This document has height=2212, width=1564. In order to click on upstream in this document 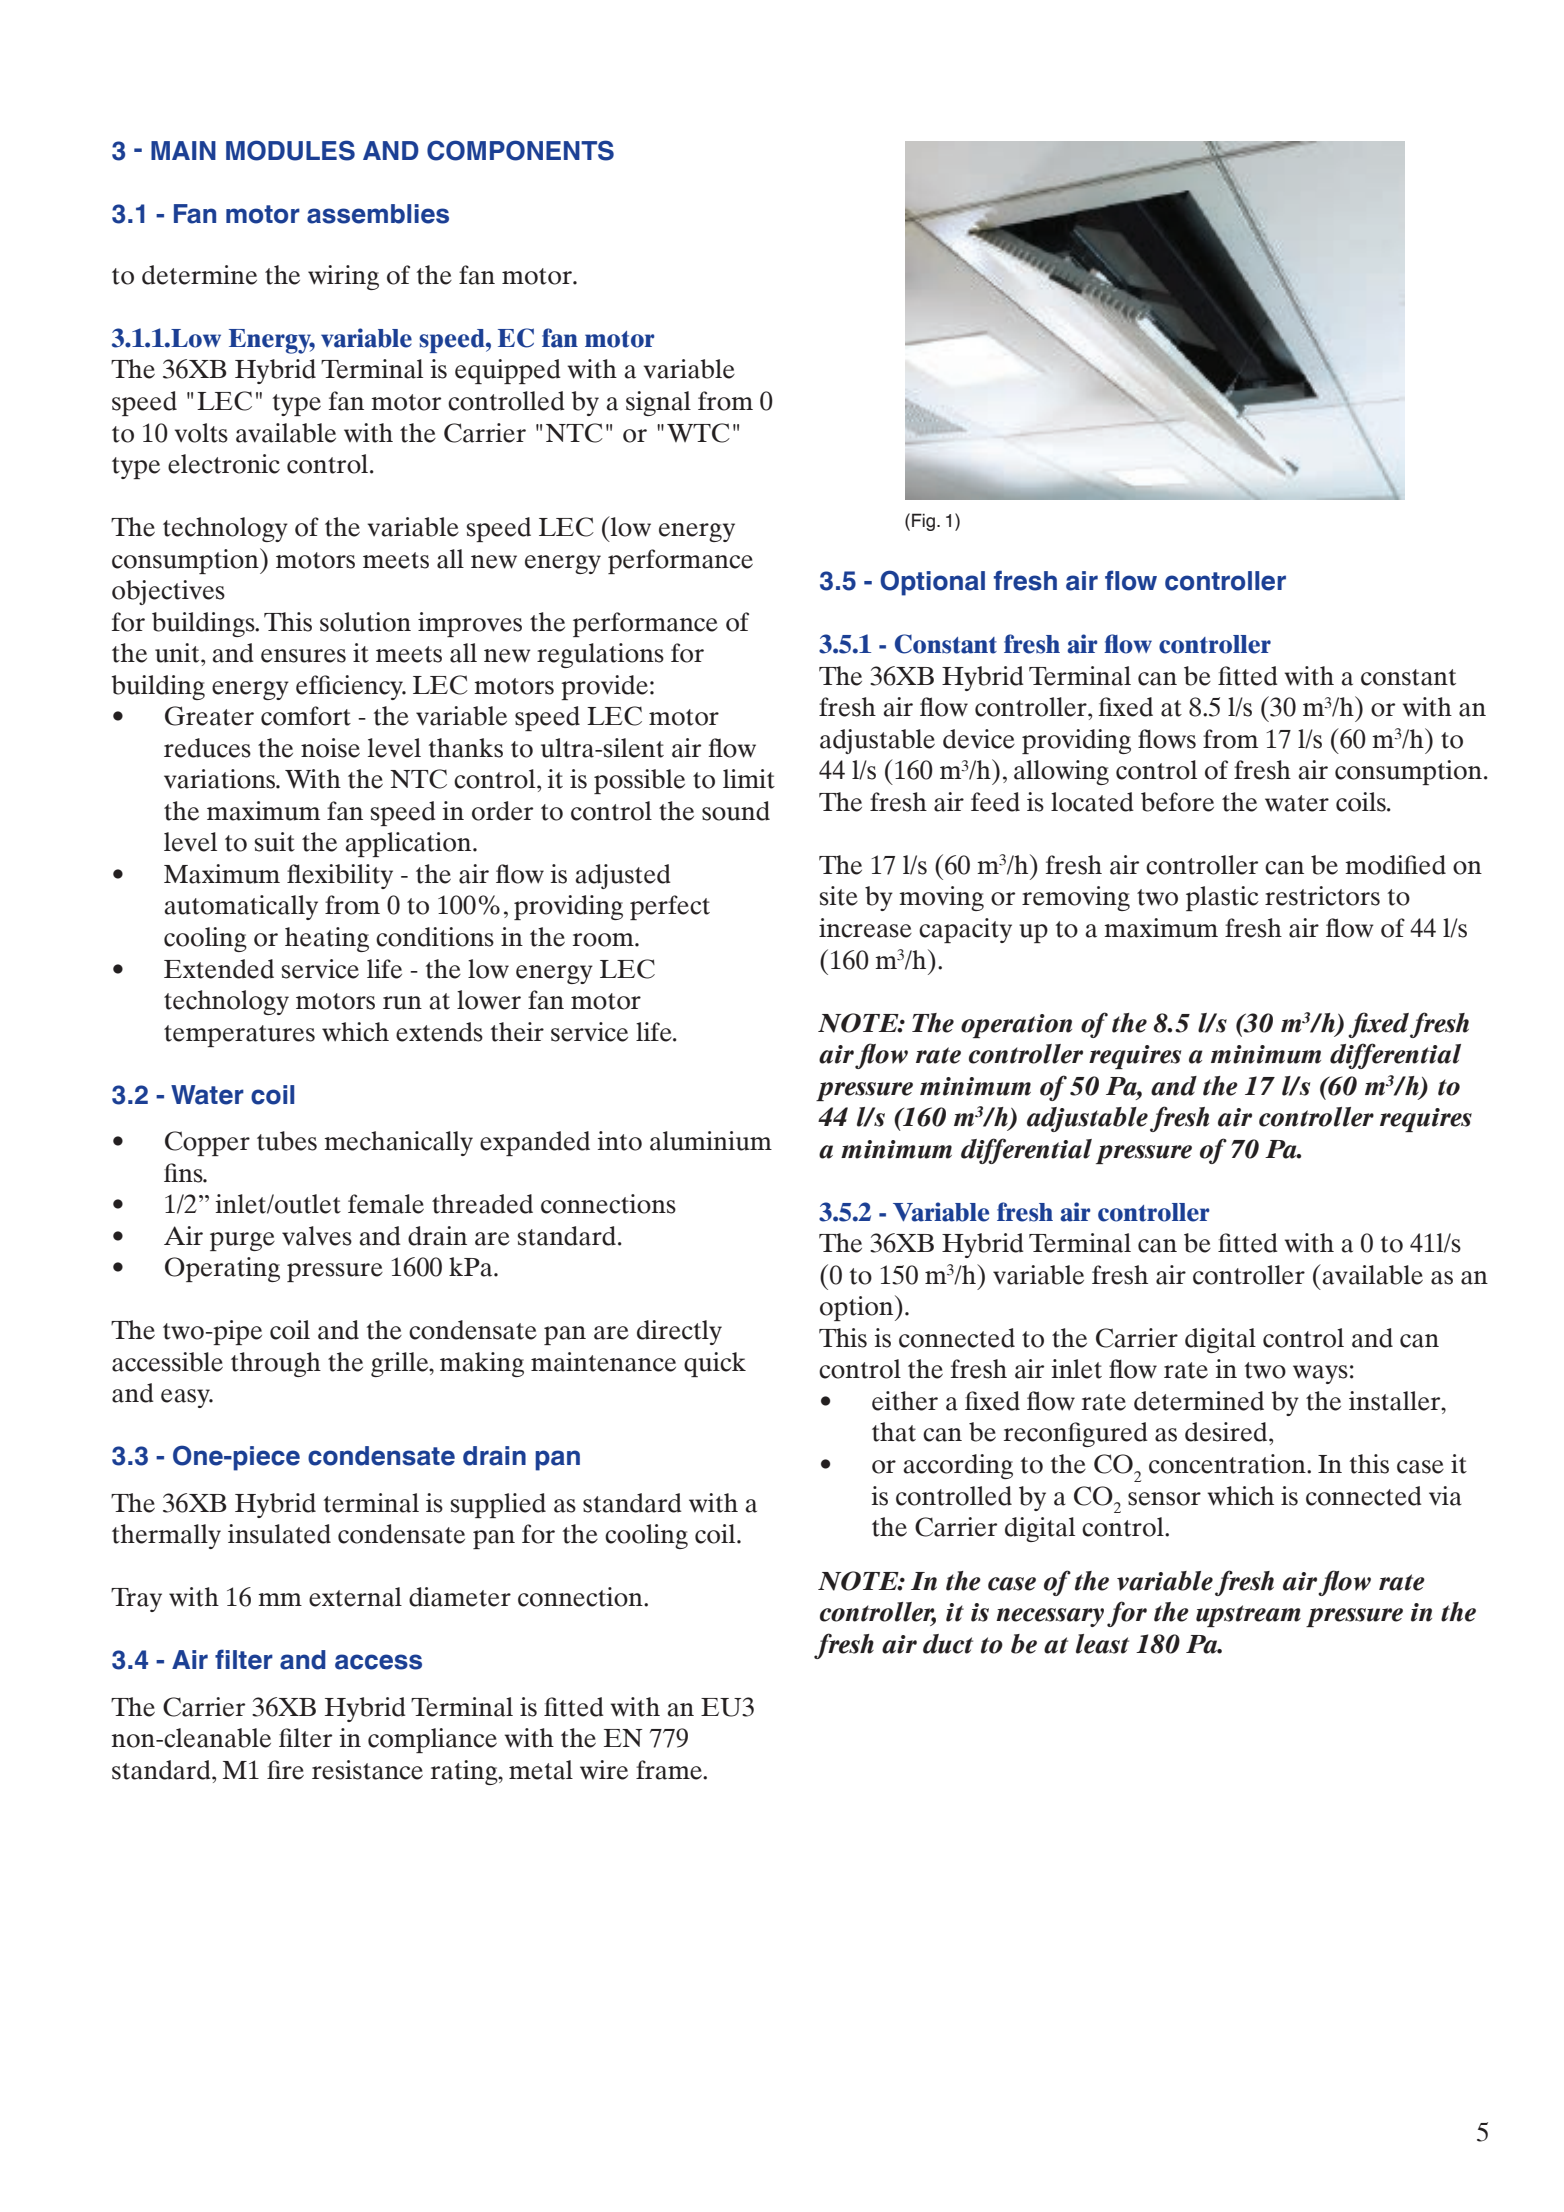, I will do `click(1248, 1616)`.
